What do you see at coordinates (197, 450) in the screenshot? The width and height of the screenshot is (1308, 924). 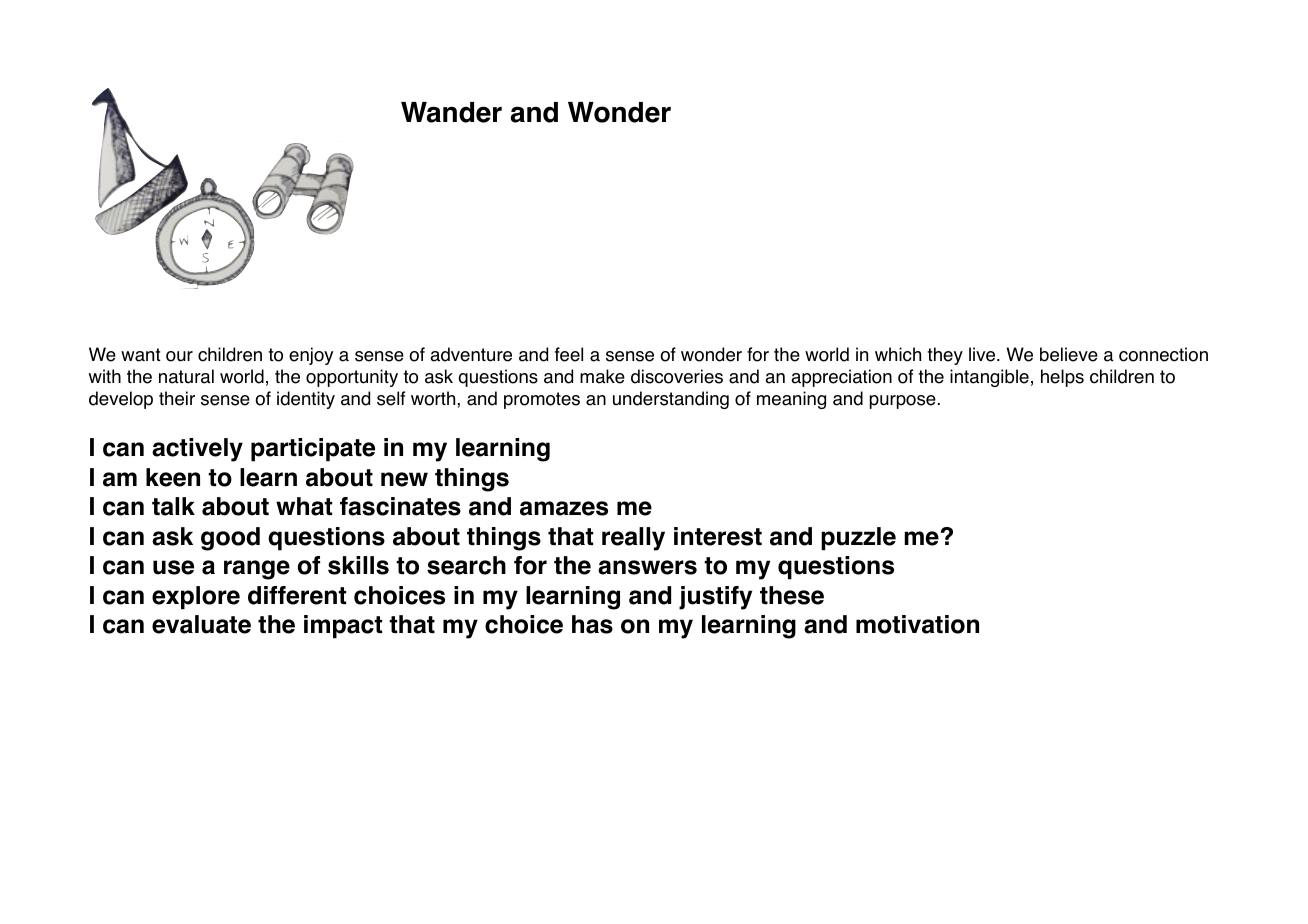 I see `actively` at bounding box center [197, 450].
